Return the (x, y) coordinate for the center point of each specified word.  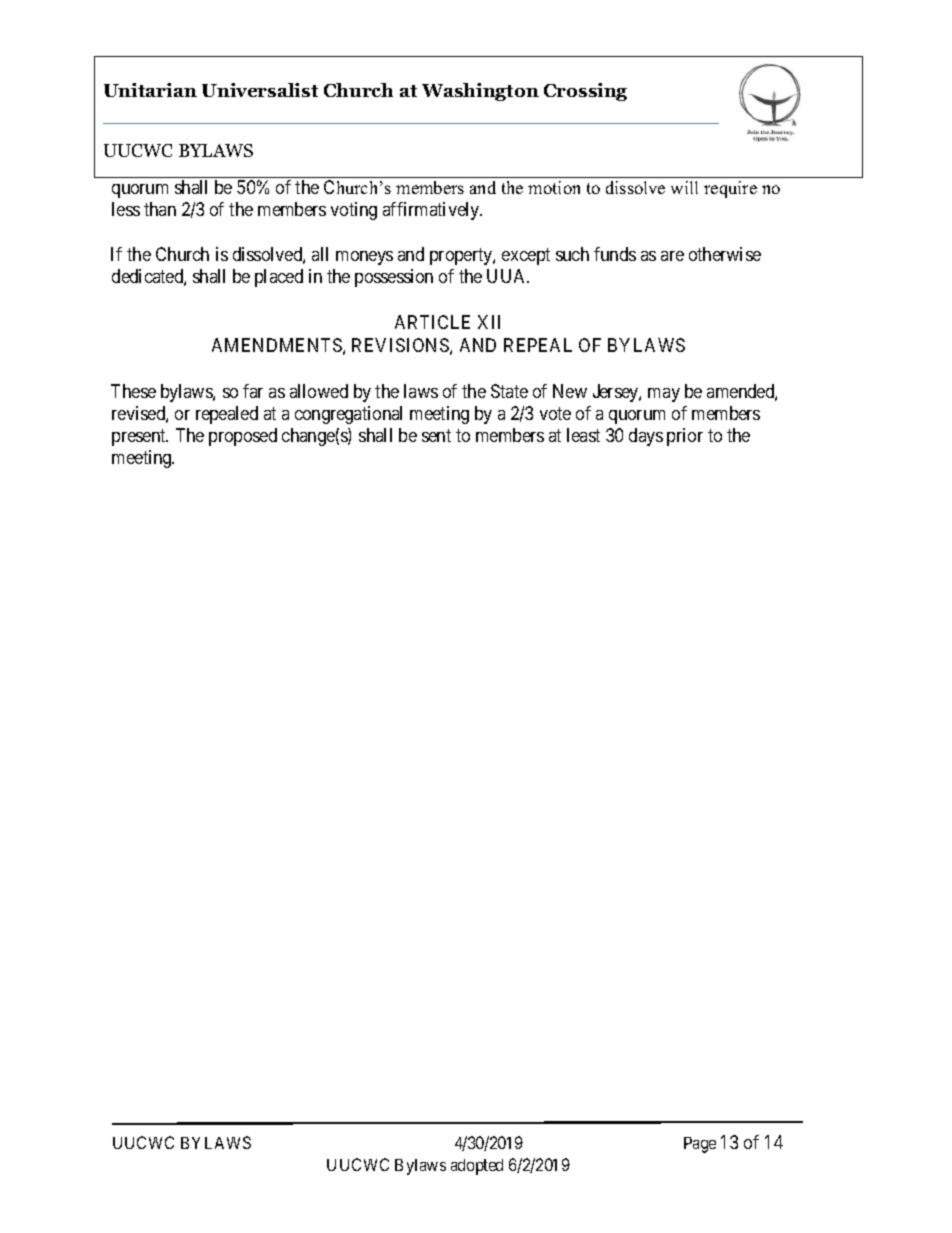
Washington (480, 92)
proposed (243, 437)
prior (685, 437)
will (684, 187)
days (646, 437)
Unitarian (150, 90)
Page (700, 1145)
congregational (348, 415)
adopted (477, 1167)
